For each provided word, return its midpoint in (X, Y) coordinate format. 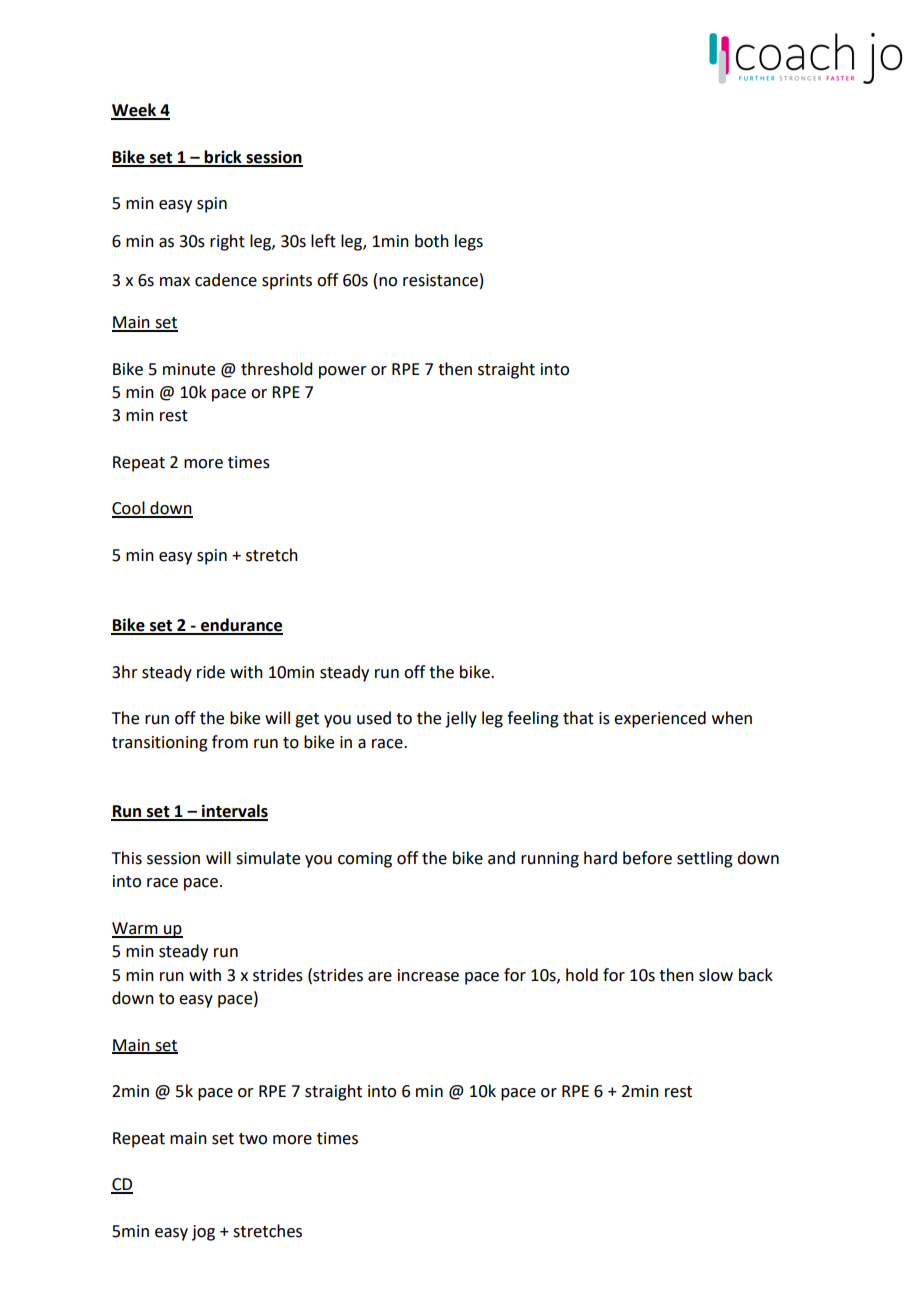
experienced (660, 719)
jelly (461, 719)
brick (223, 158)
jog (203, 1233)
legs (469, 242)
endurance (241, 626)
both (432, 241)
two (253, 1139)
